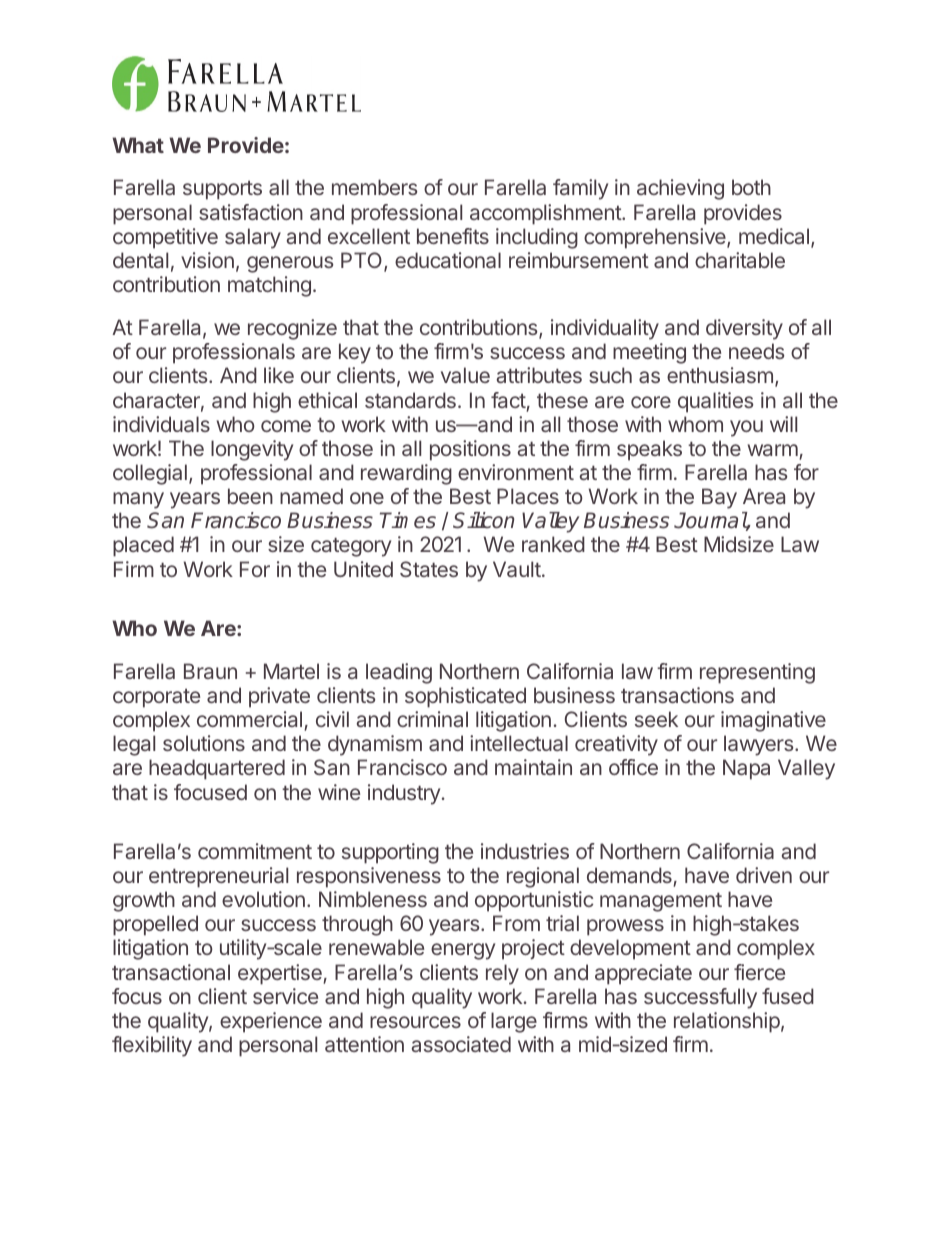  I want to click on Silicon, so click(483, 520).
